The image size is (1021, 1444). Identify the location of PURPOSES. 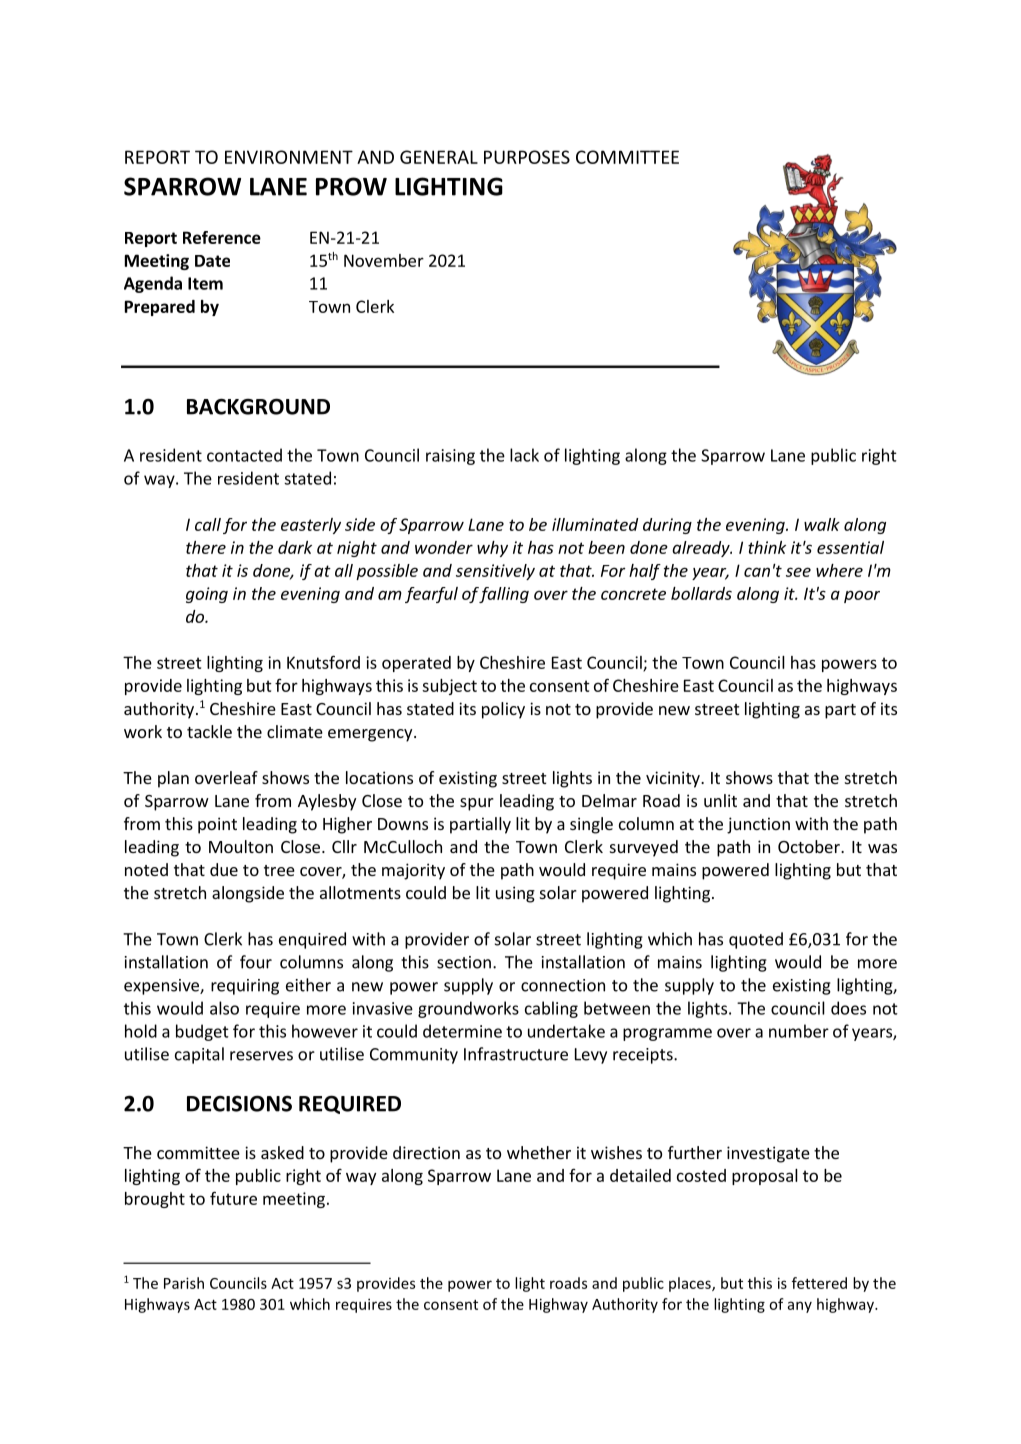
(527, 157).
